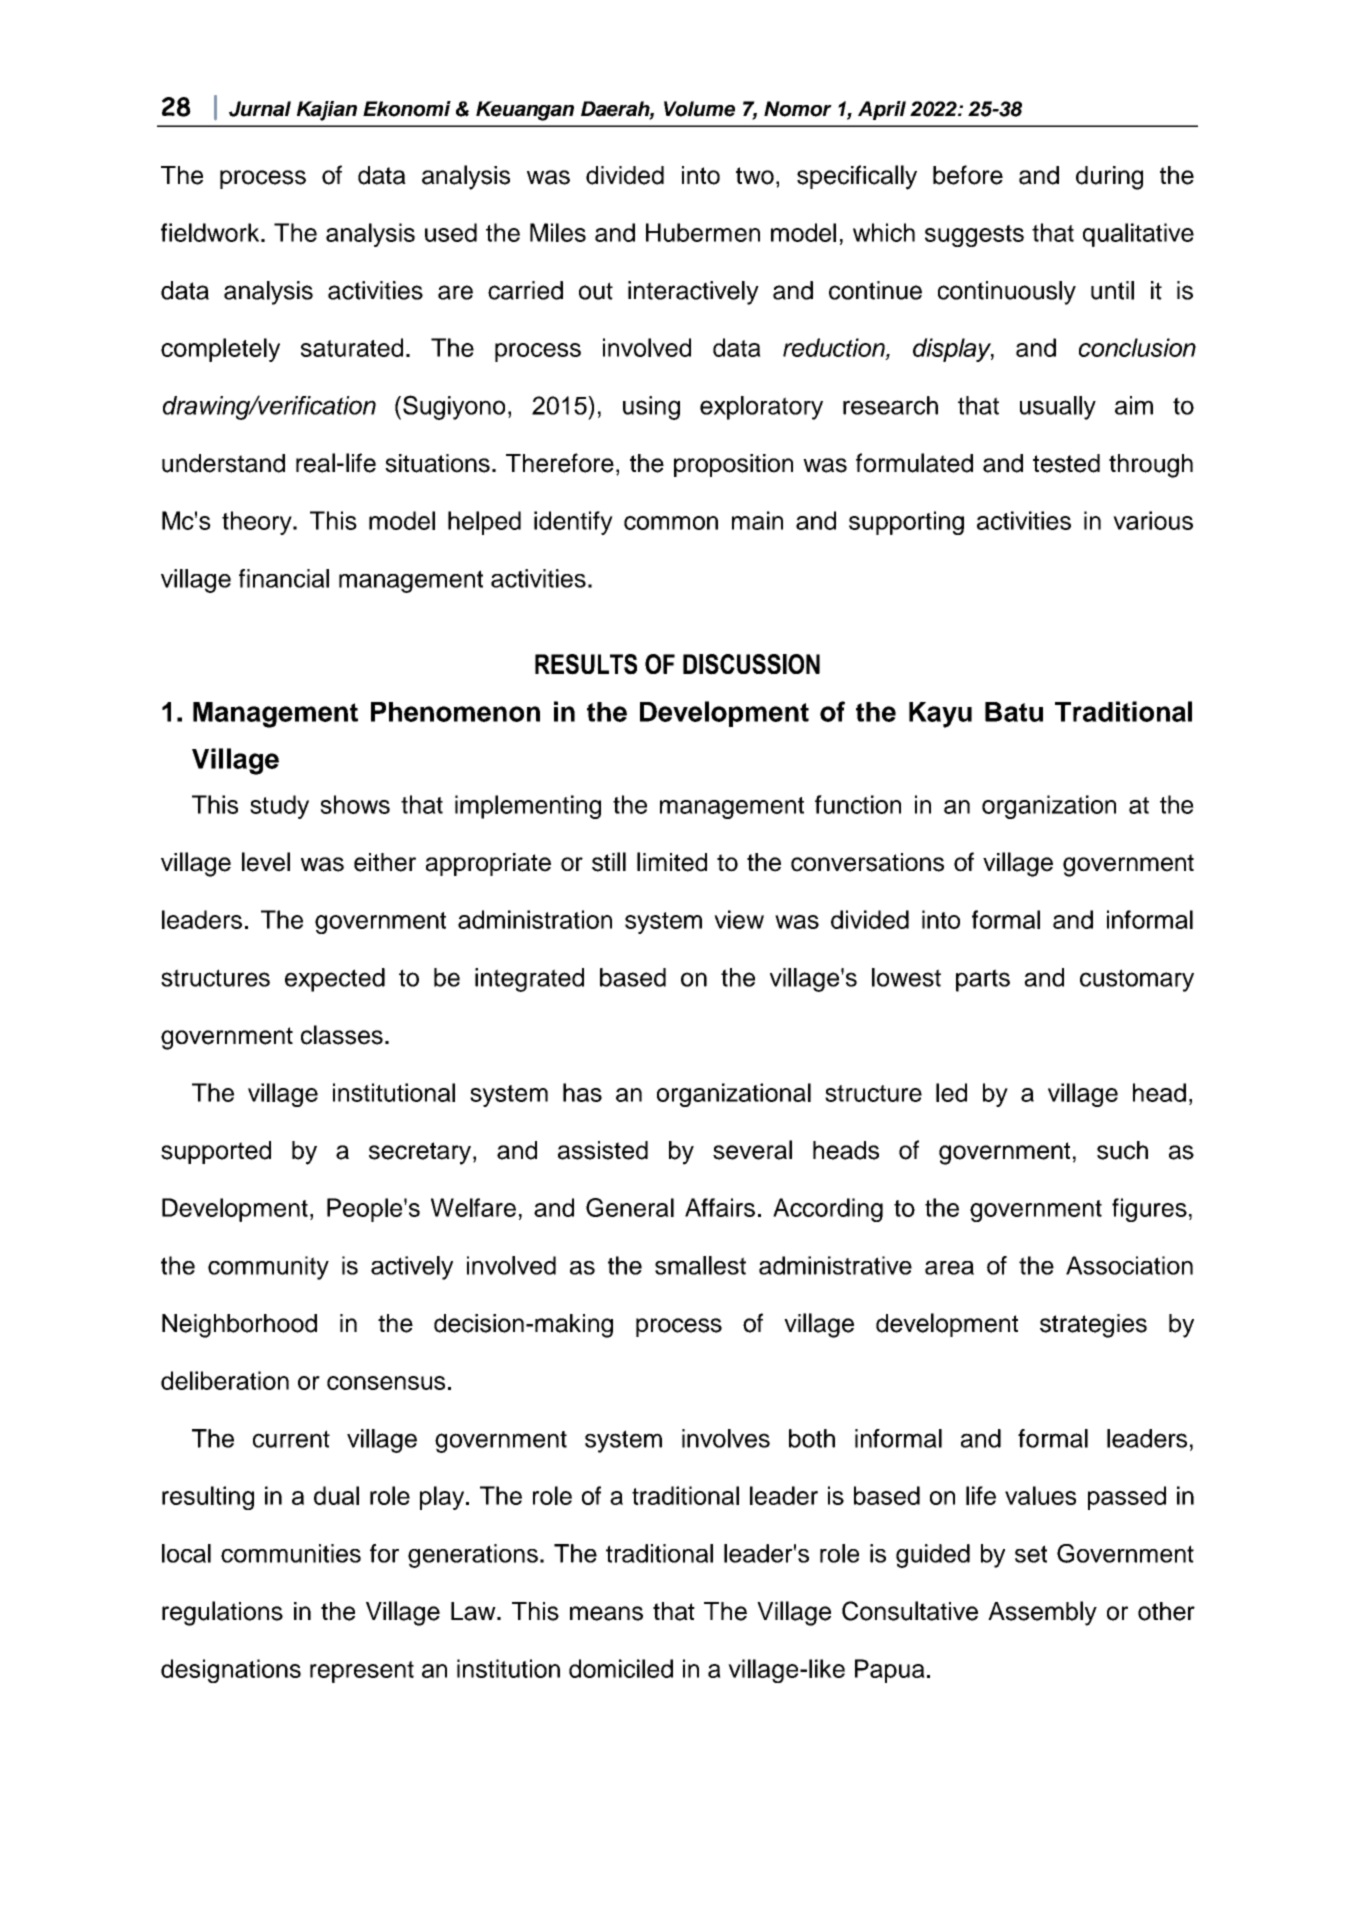  What do you see at coordinates (606, 1613) in the page?
I see `means` at bounding box center [606, 1613].
